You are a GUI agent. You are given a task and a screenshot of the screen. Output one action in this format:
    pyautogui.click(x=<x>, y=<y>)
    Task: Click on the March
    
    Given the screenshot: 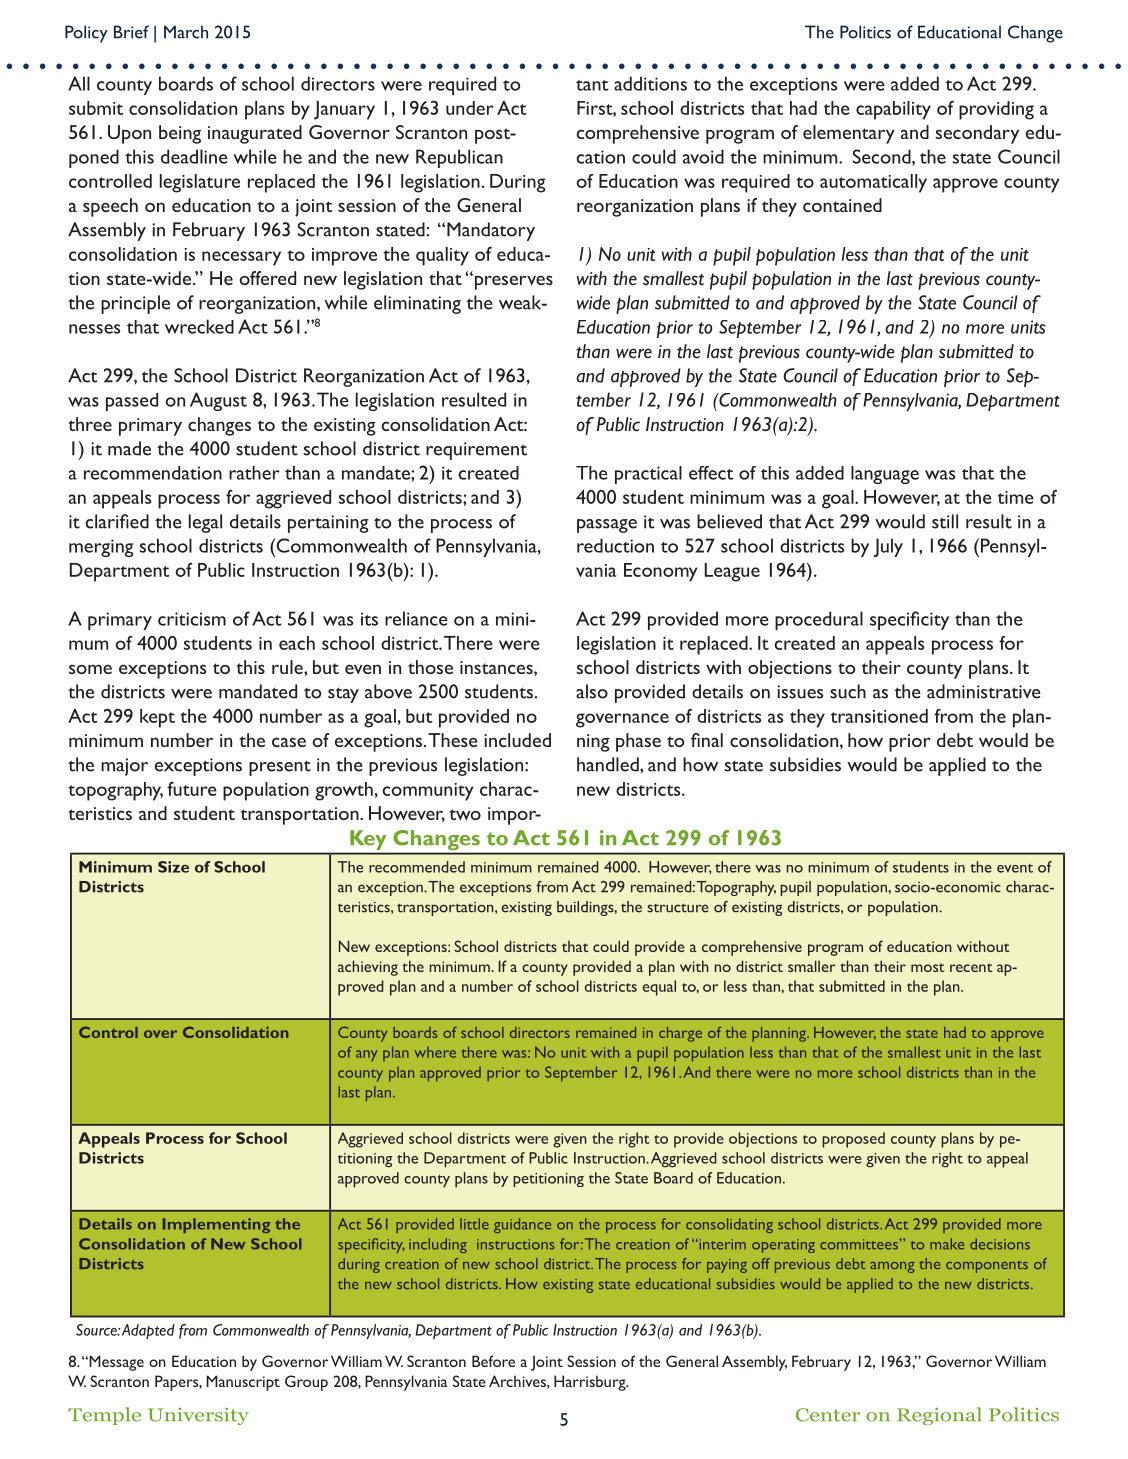 What is the action you would take?
    pyautogui.click(x=186, y=32)
